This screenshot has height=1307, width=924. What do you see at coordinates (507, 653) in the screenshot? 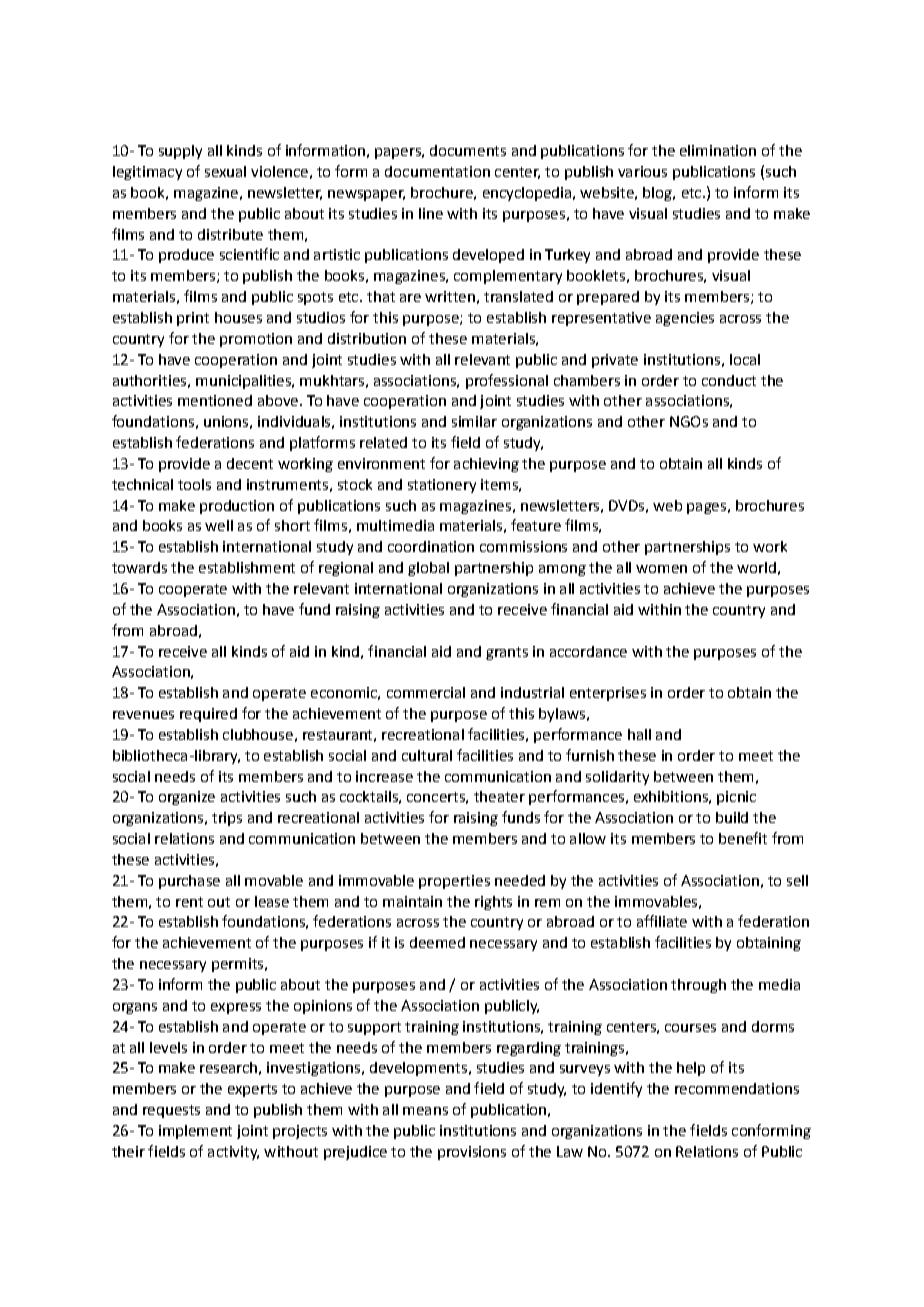
I see `grants` at bounding box center [507, 653].
